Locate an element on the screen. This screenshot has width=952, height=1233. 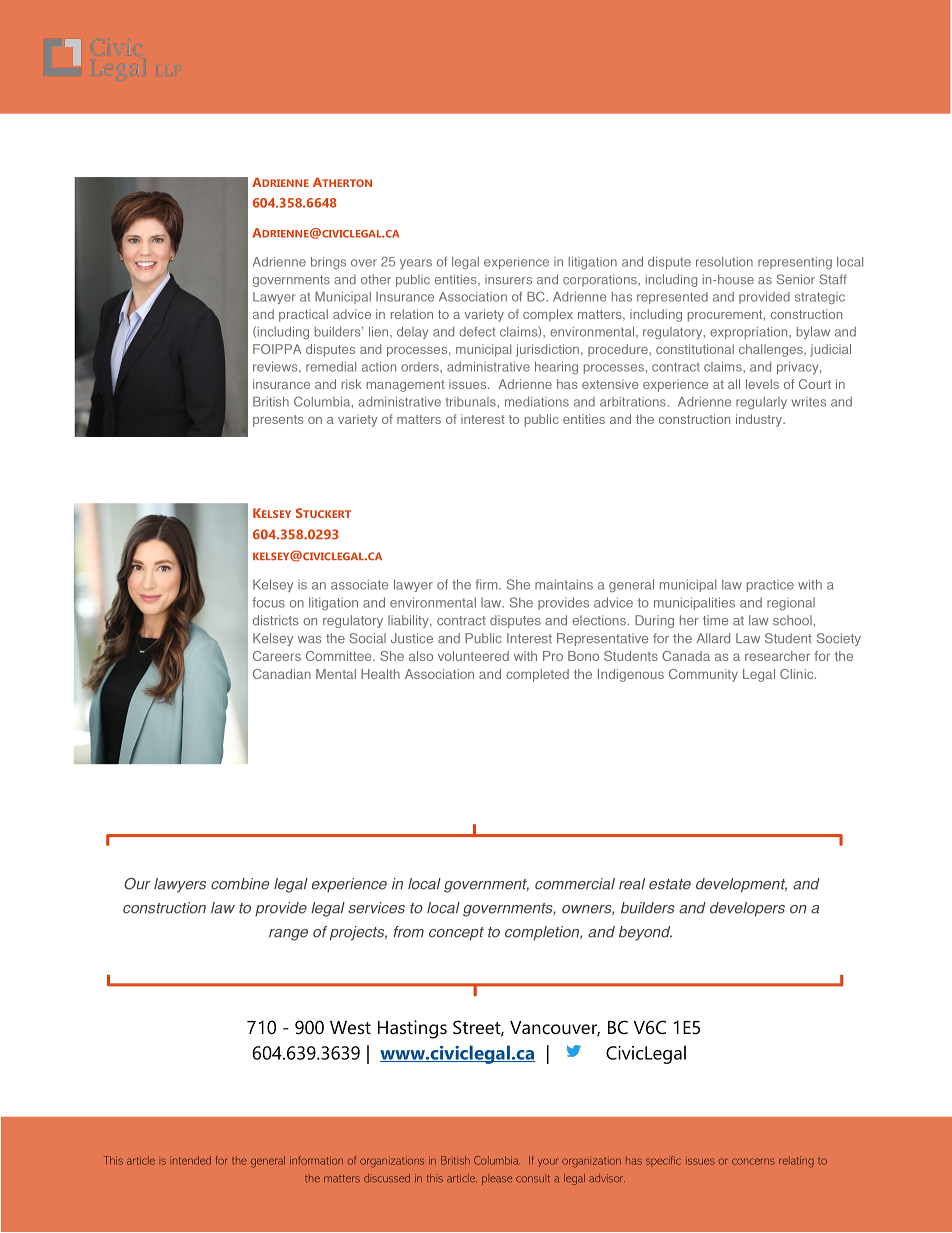
Senior is located at coordinates (796, 279).
